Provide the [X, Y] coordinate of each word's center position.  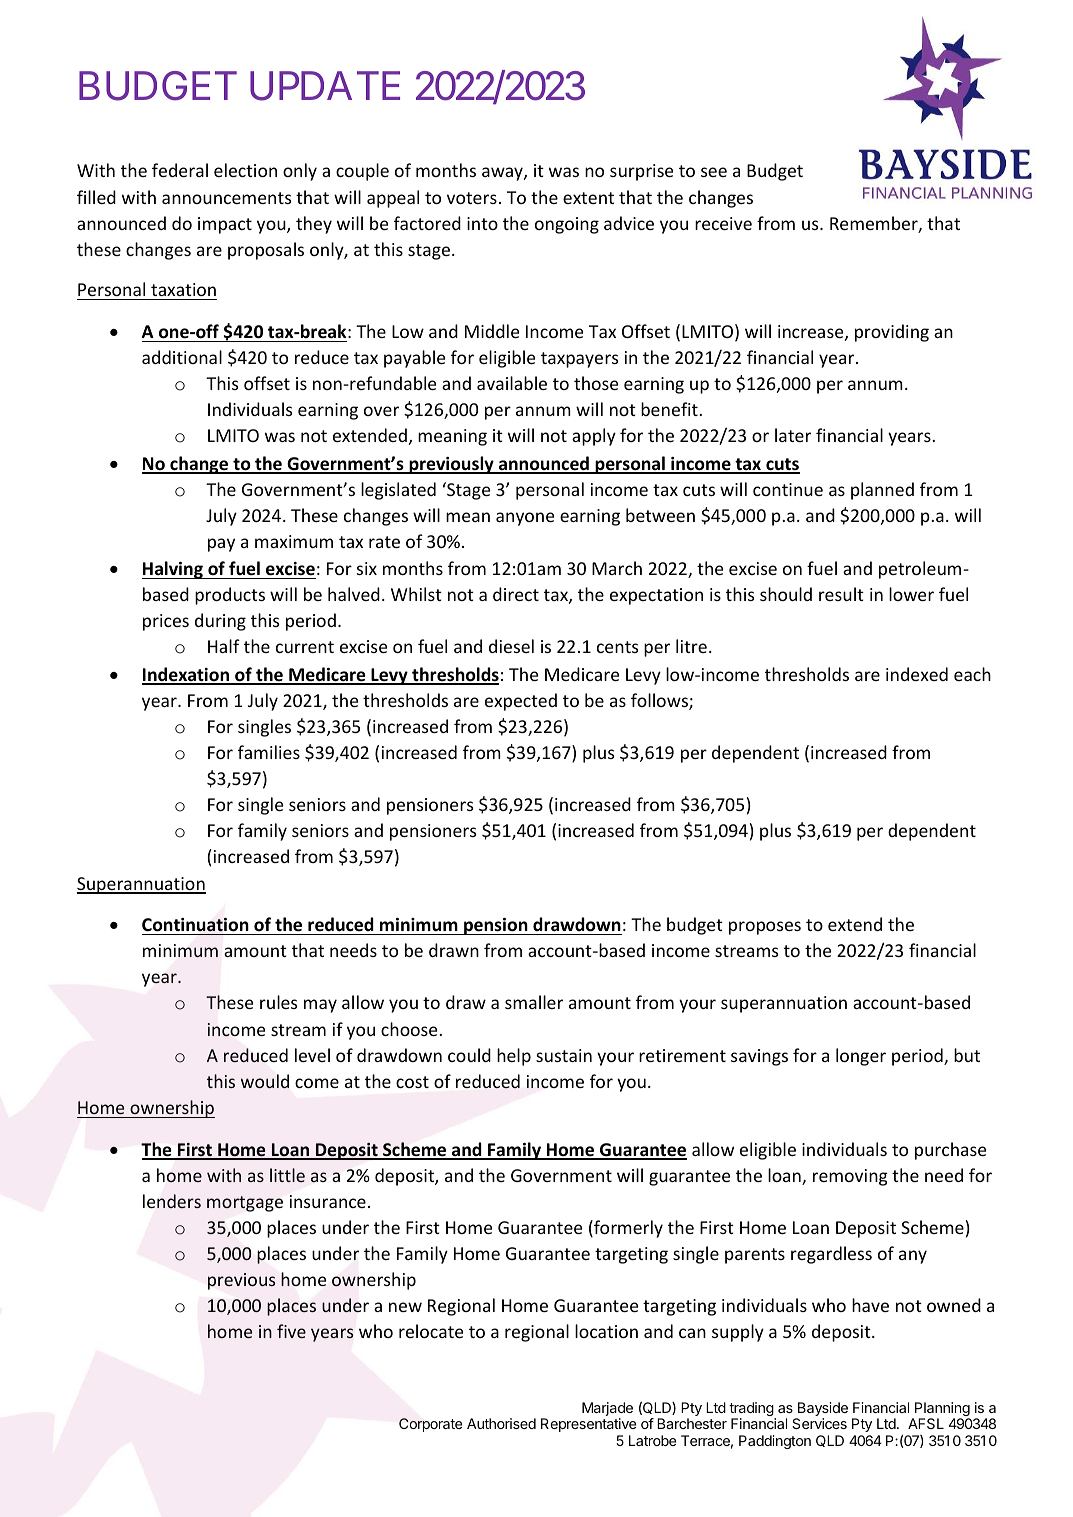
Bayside [821, 1410]
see [714, 172]
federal [180, 170]
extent [588, 198]
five [291, 1331]
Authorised [501, 1423]
